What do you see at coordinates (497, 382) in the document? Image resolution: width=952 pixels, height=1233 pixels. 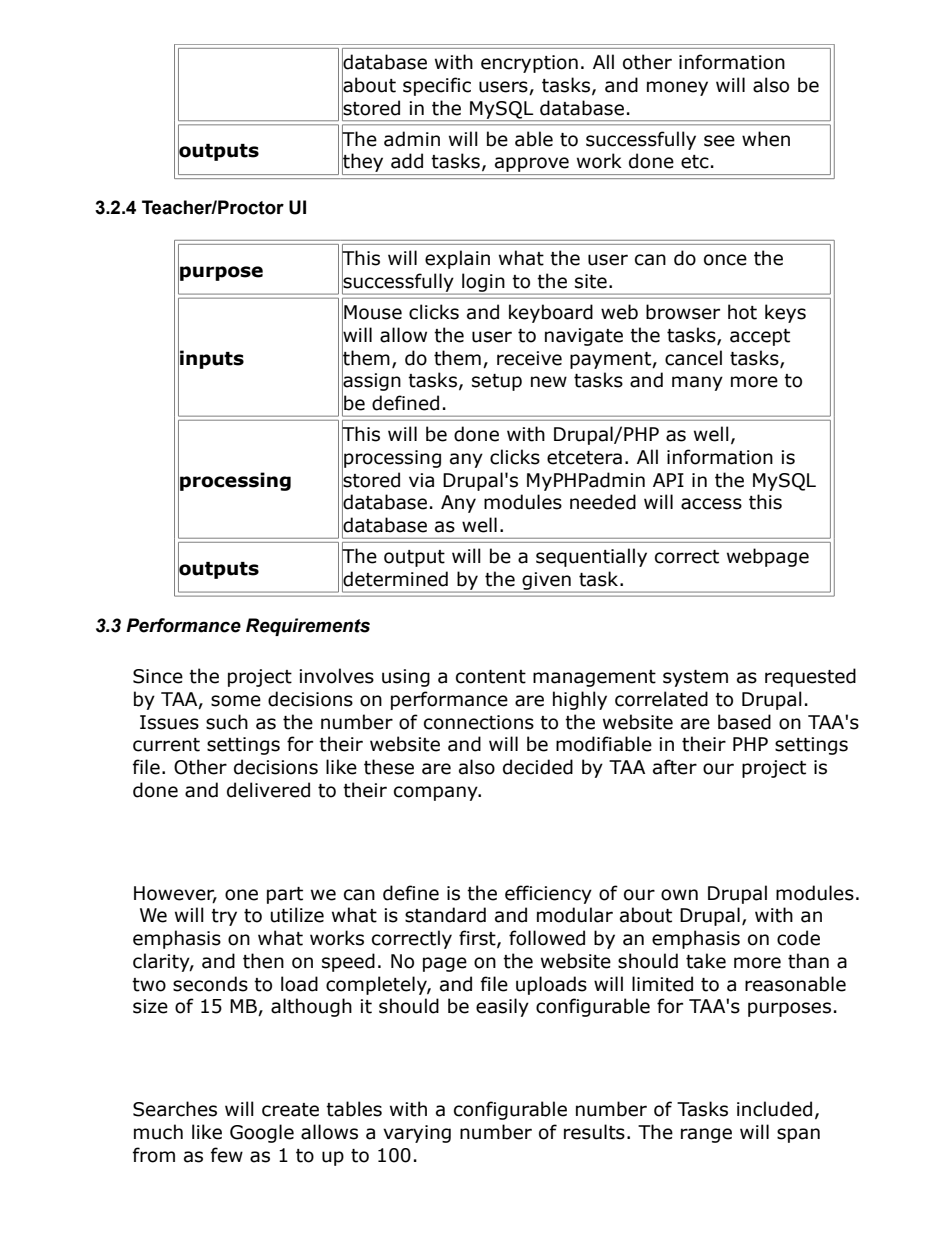 I see `setup` at bounding box center [497, 382].
